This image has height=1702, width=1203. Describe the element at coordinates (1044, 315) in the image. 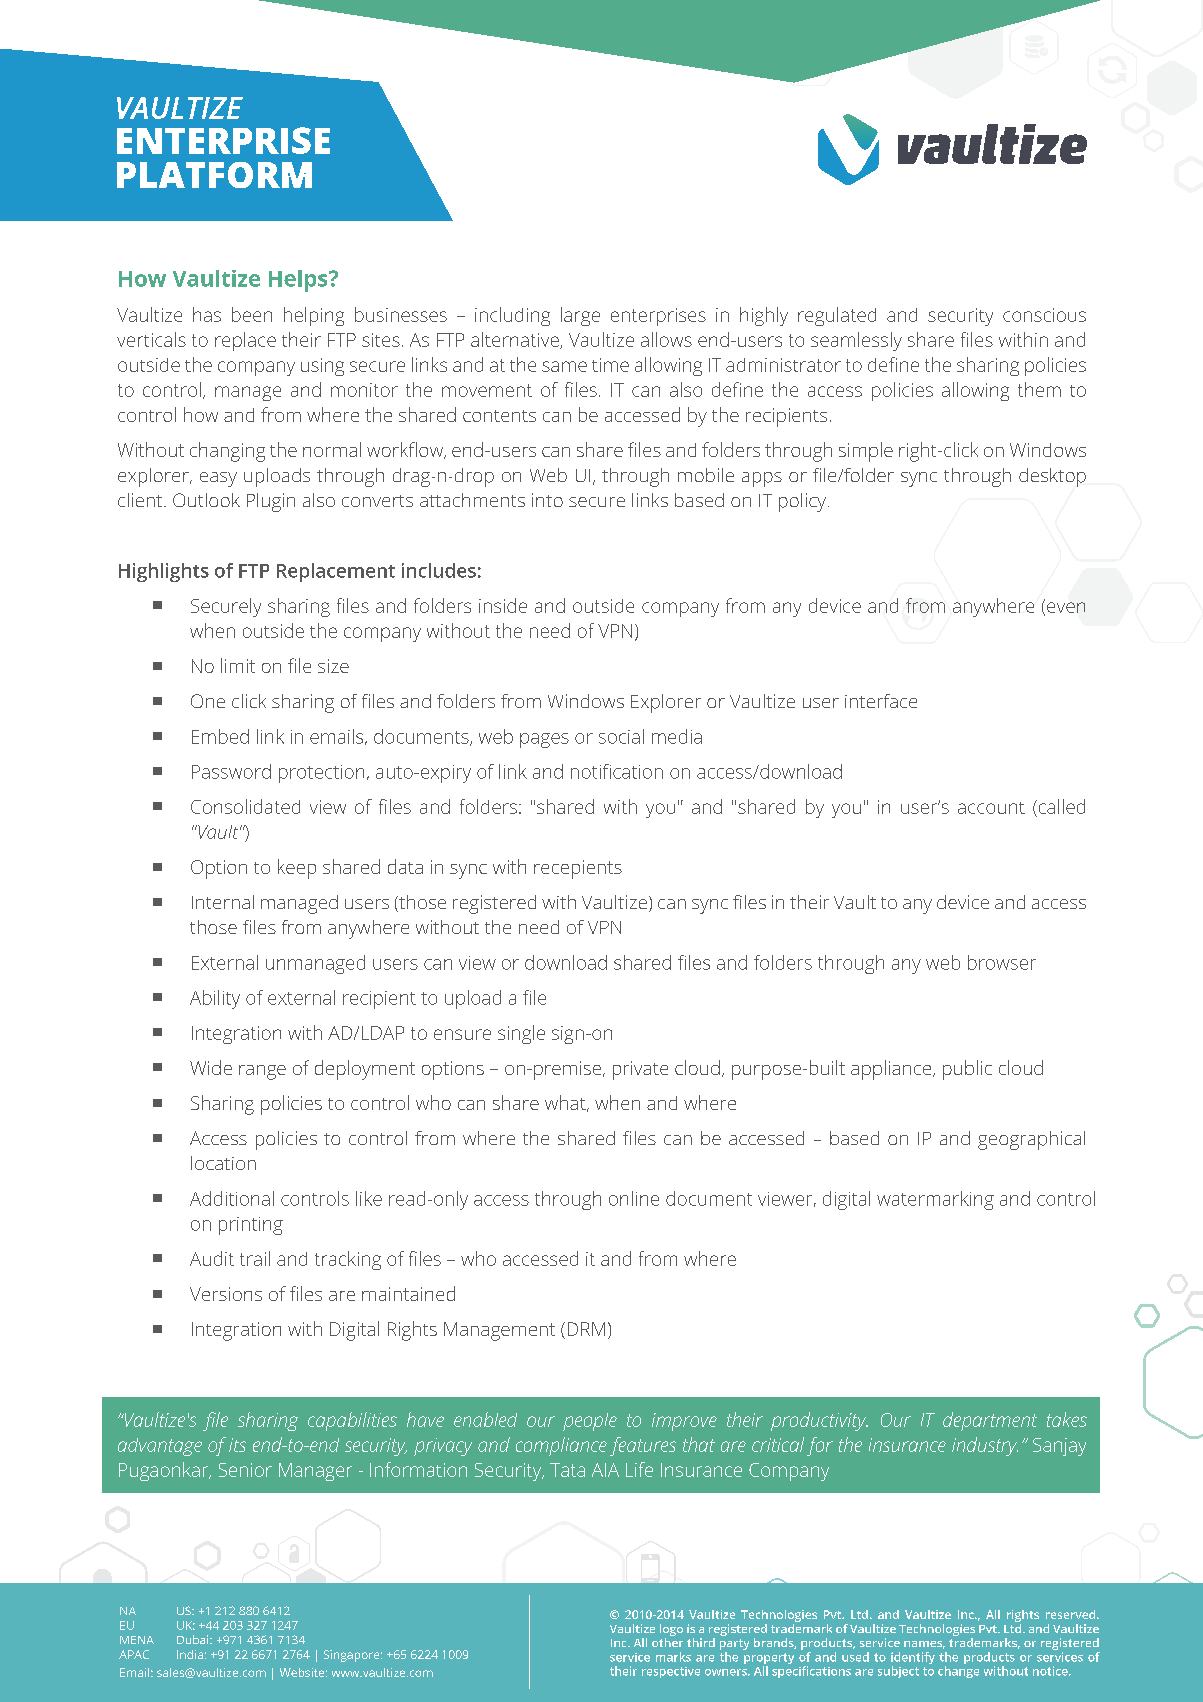

I see `conscious` at that location.
